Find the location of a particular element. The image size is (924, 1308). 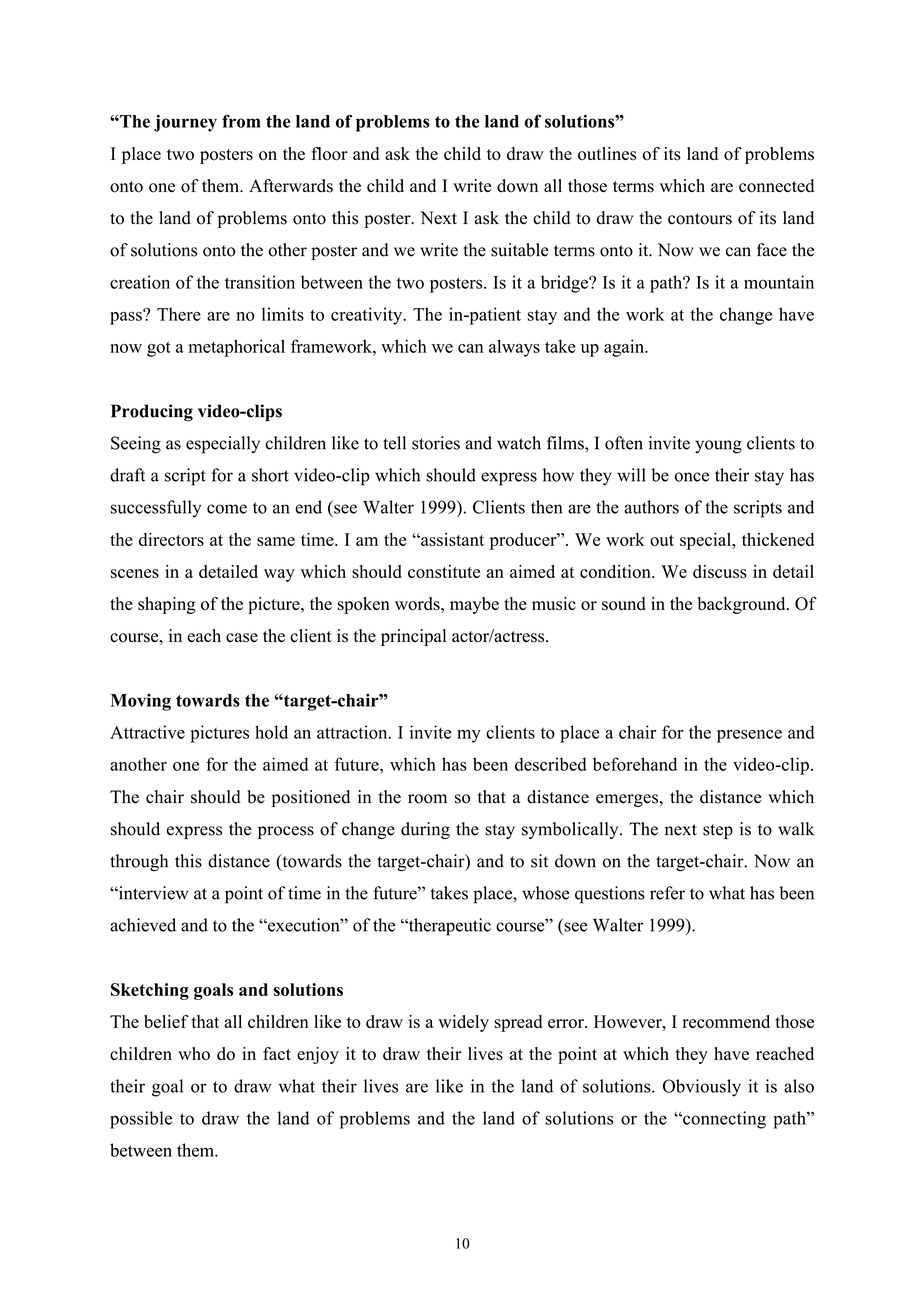

journey is located at coordinates (185, 123).
